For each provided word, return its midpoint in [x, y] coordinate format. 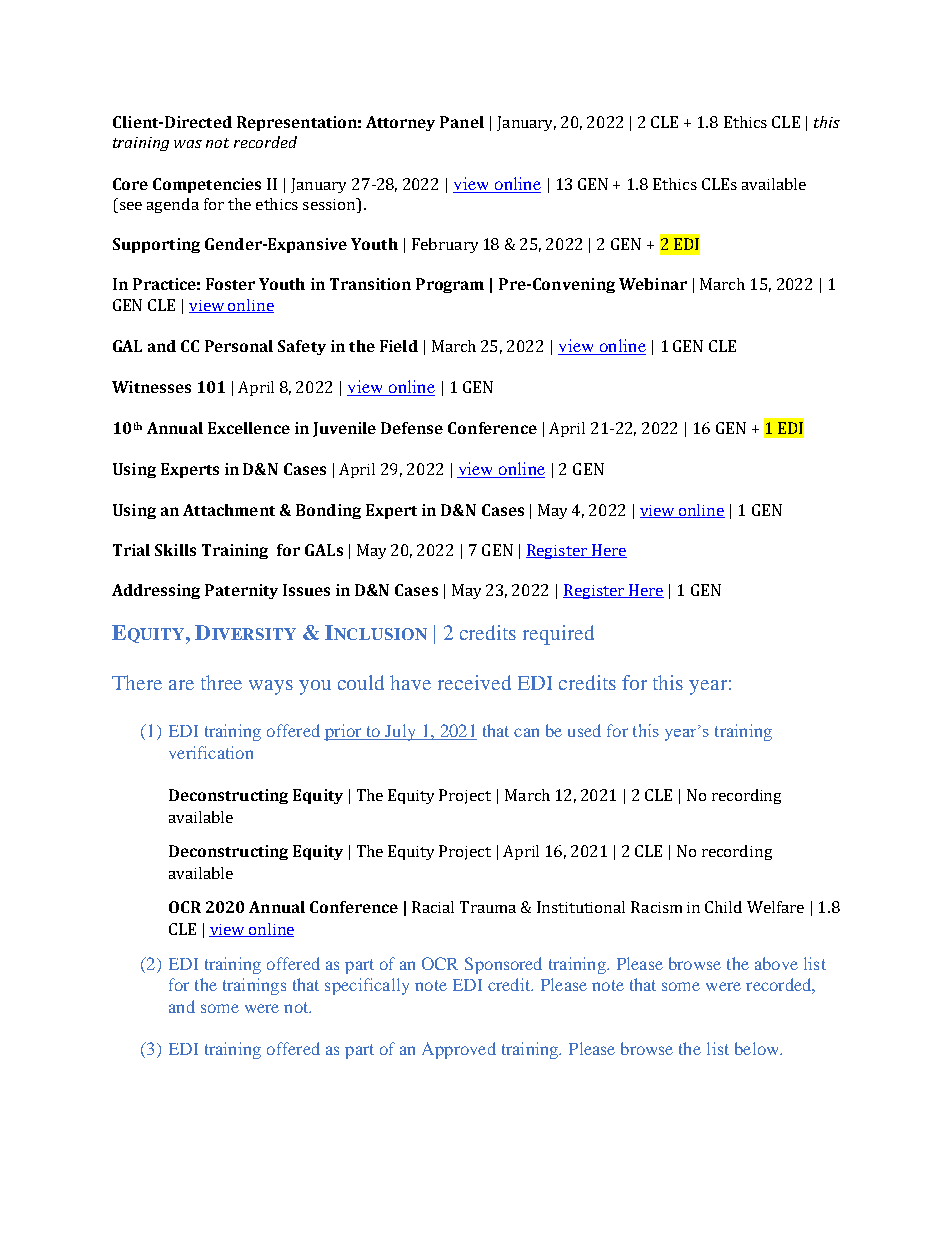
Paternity [241, 591]
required [558, 635]
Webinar [653, 284]
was [188, 144]
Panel [462, 122]
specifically [367, 986]
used [584, 730]
